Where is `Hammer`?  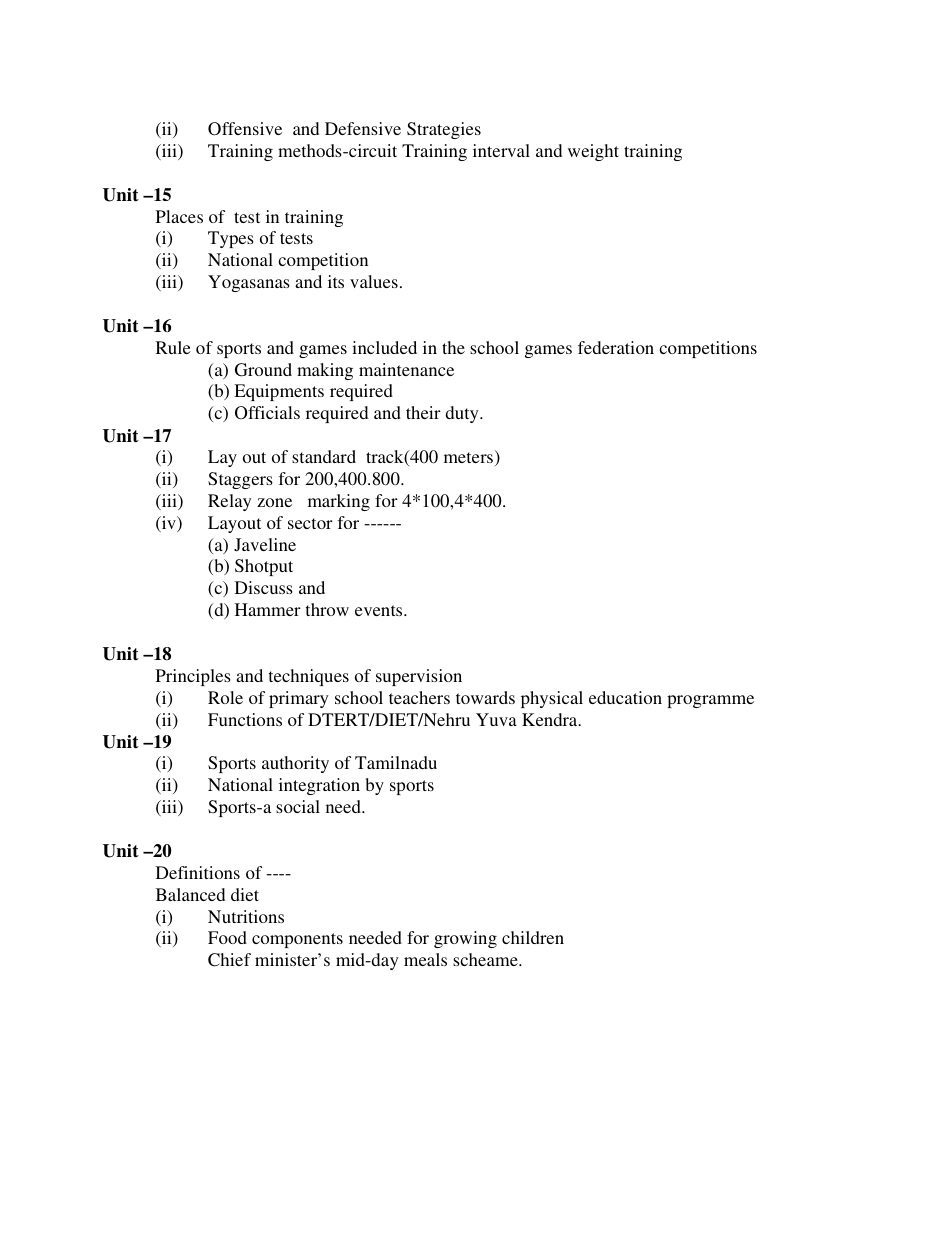
Hammer is located at coordinates (268, 609).
